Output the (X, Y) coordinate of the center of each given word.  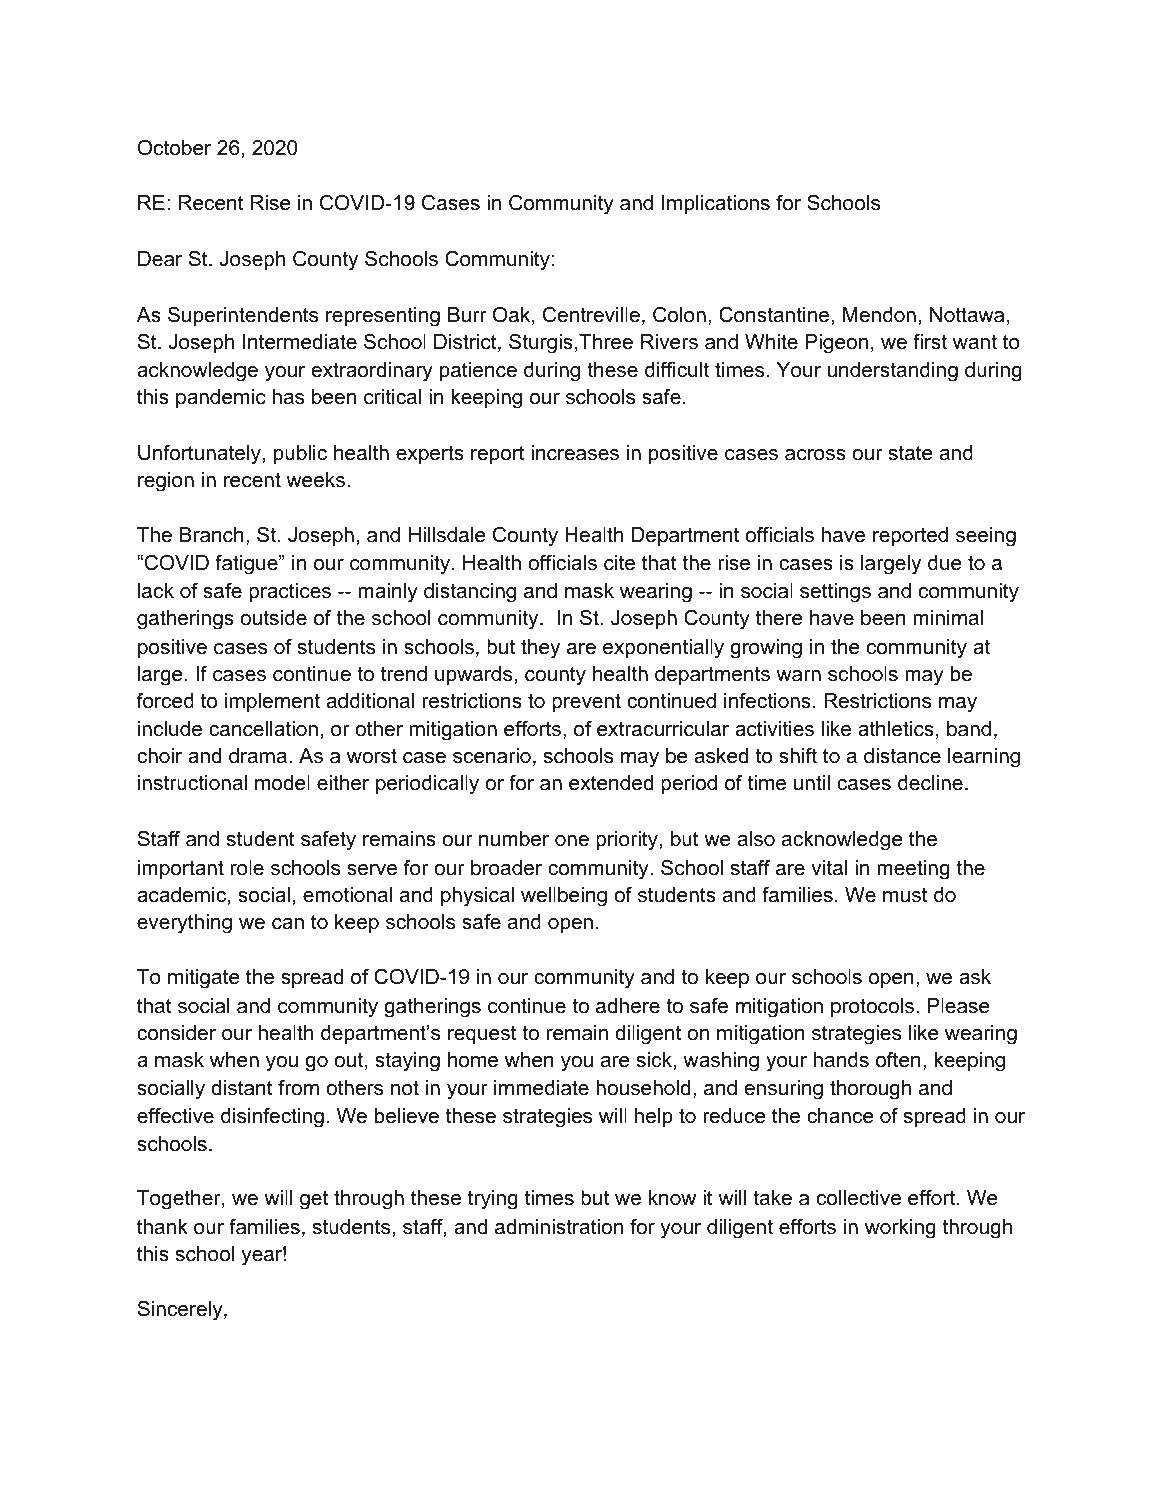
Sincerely (181, 1311)
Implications (716, 204)
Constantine (774, 315)
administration (559, 1227)
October (174, 148)
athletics (896, 729)
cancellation (263, 729)
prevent (586, 702)
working (900, 1229)
